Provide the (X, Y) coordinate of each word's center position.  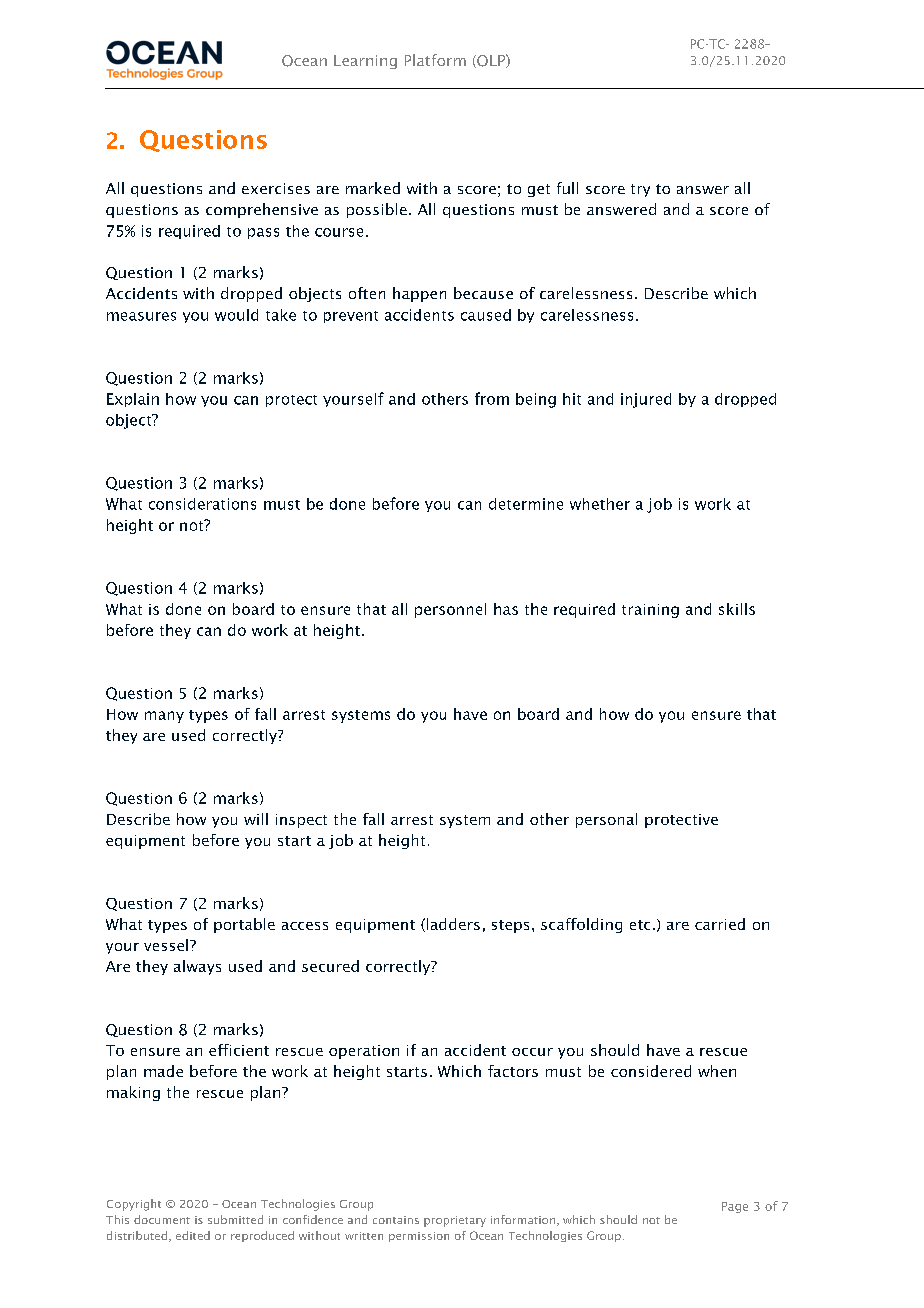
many (164, 717)
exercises (276, 188)
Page (735, 1207)
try (640, 190)
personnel (450, 610)
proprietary (455, 1221)
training (650, 611)
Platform (435, 60)
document (162, 1219)
